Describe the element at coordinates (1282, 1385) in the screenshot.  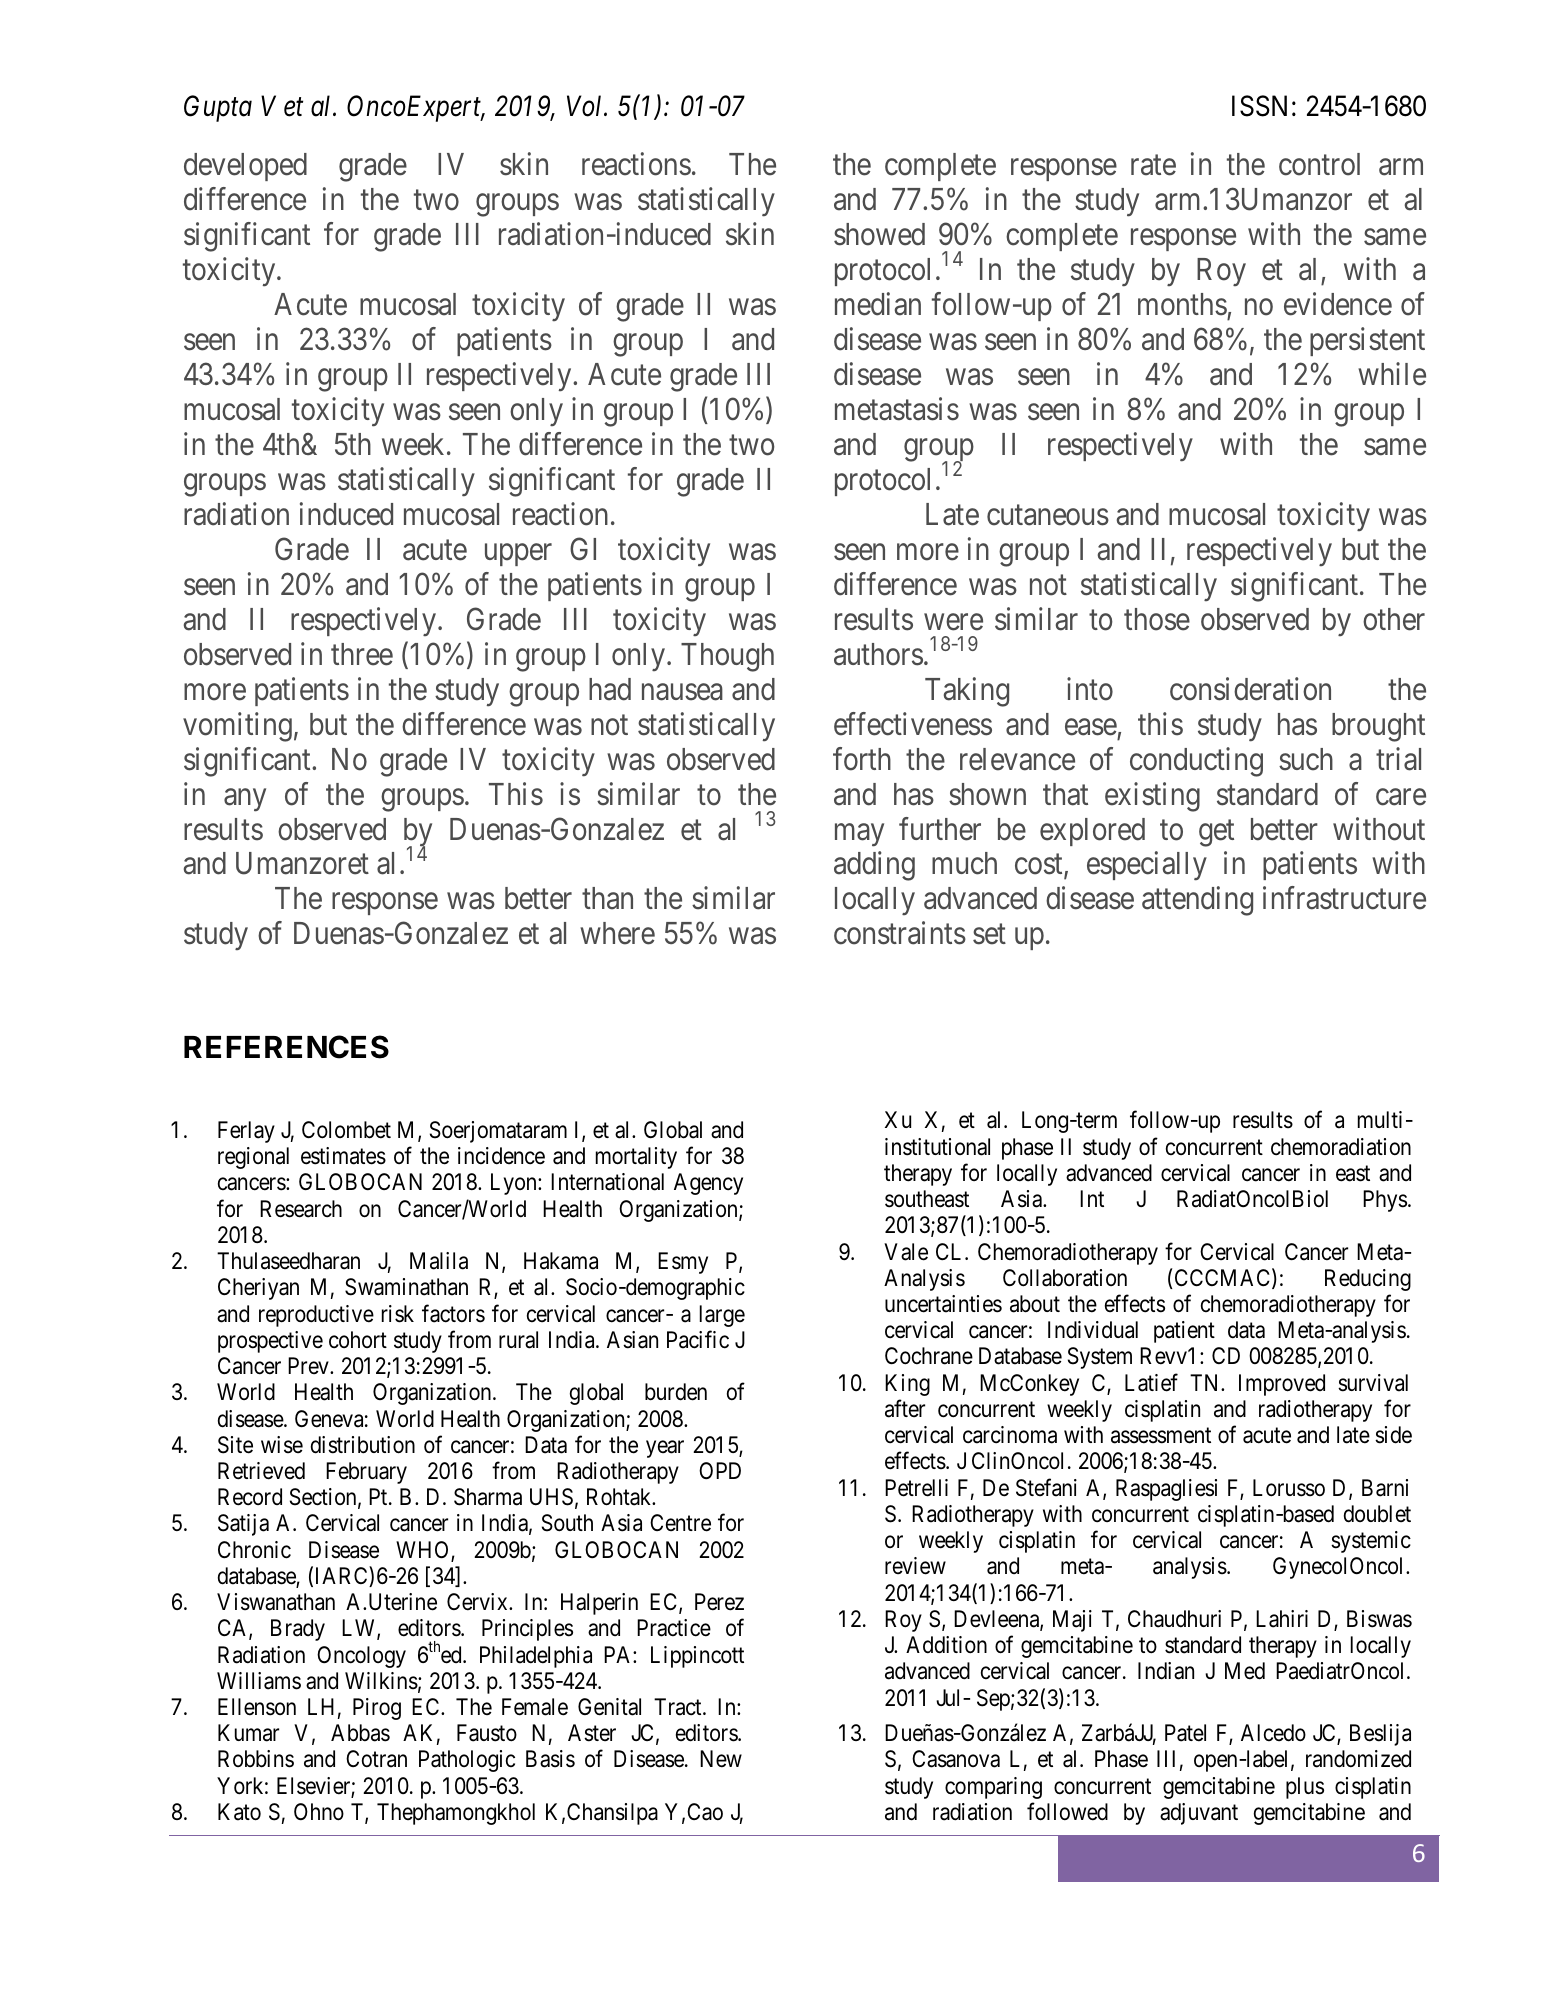
I see `Improved` at that location.
